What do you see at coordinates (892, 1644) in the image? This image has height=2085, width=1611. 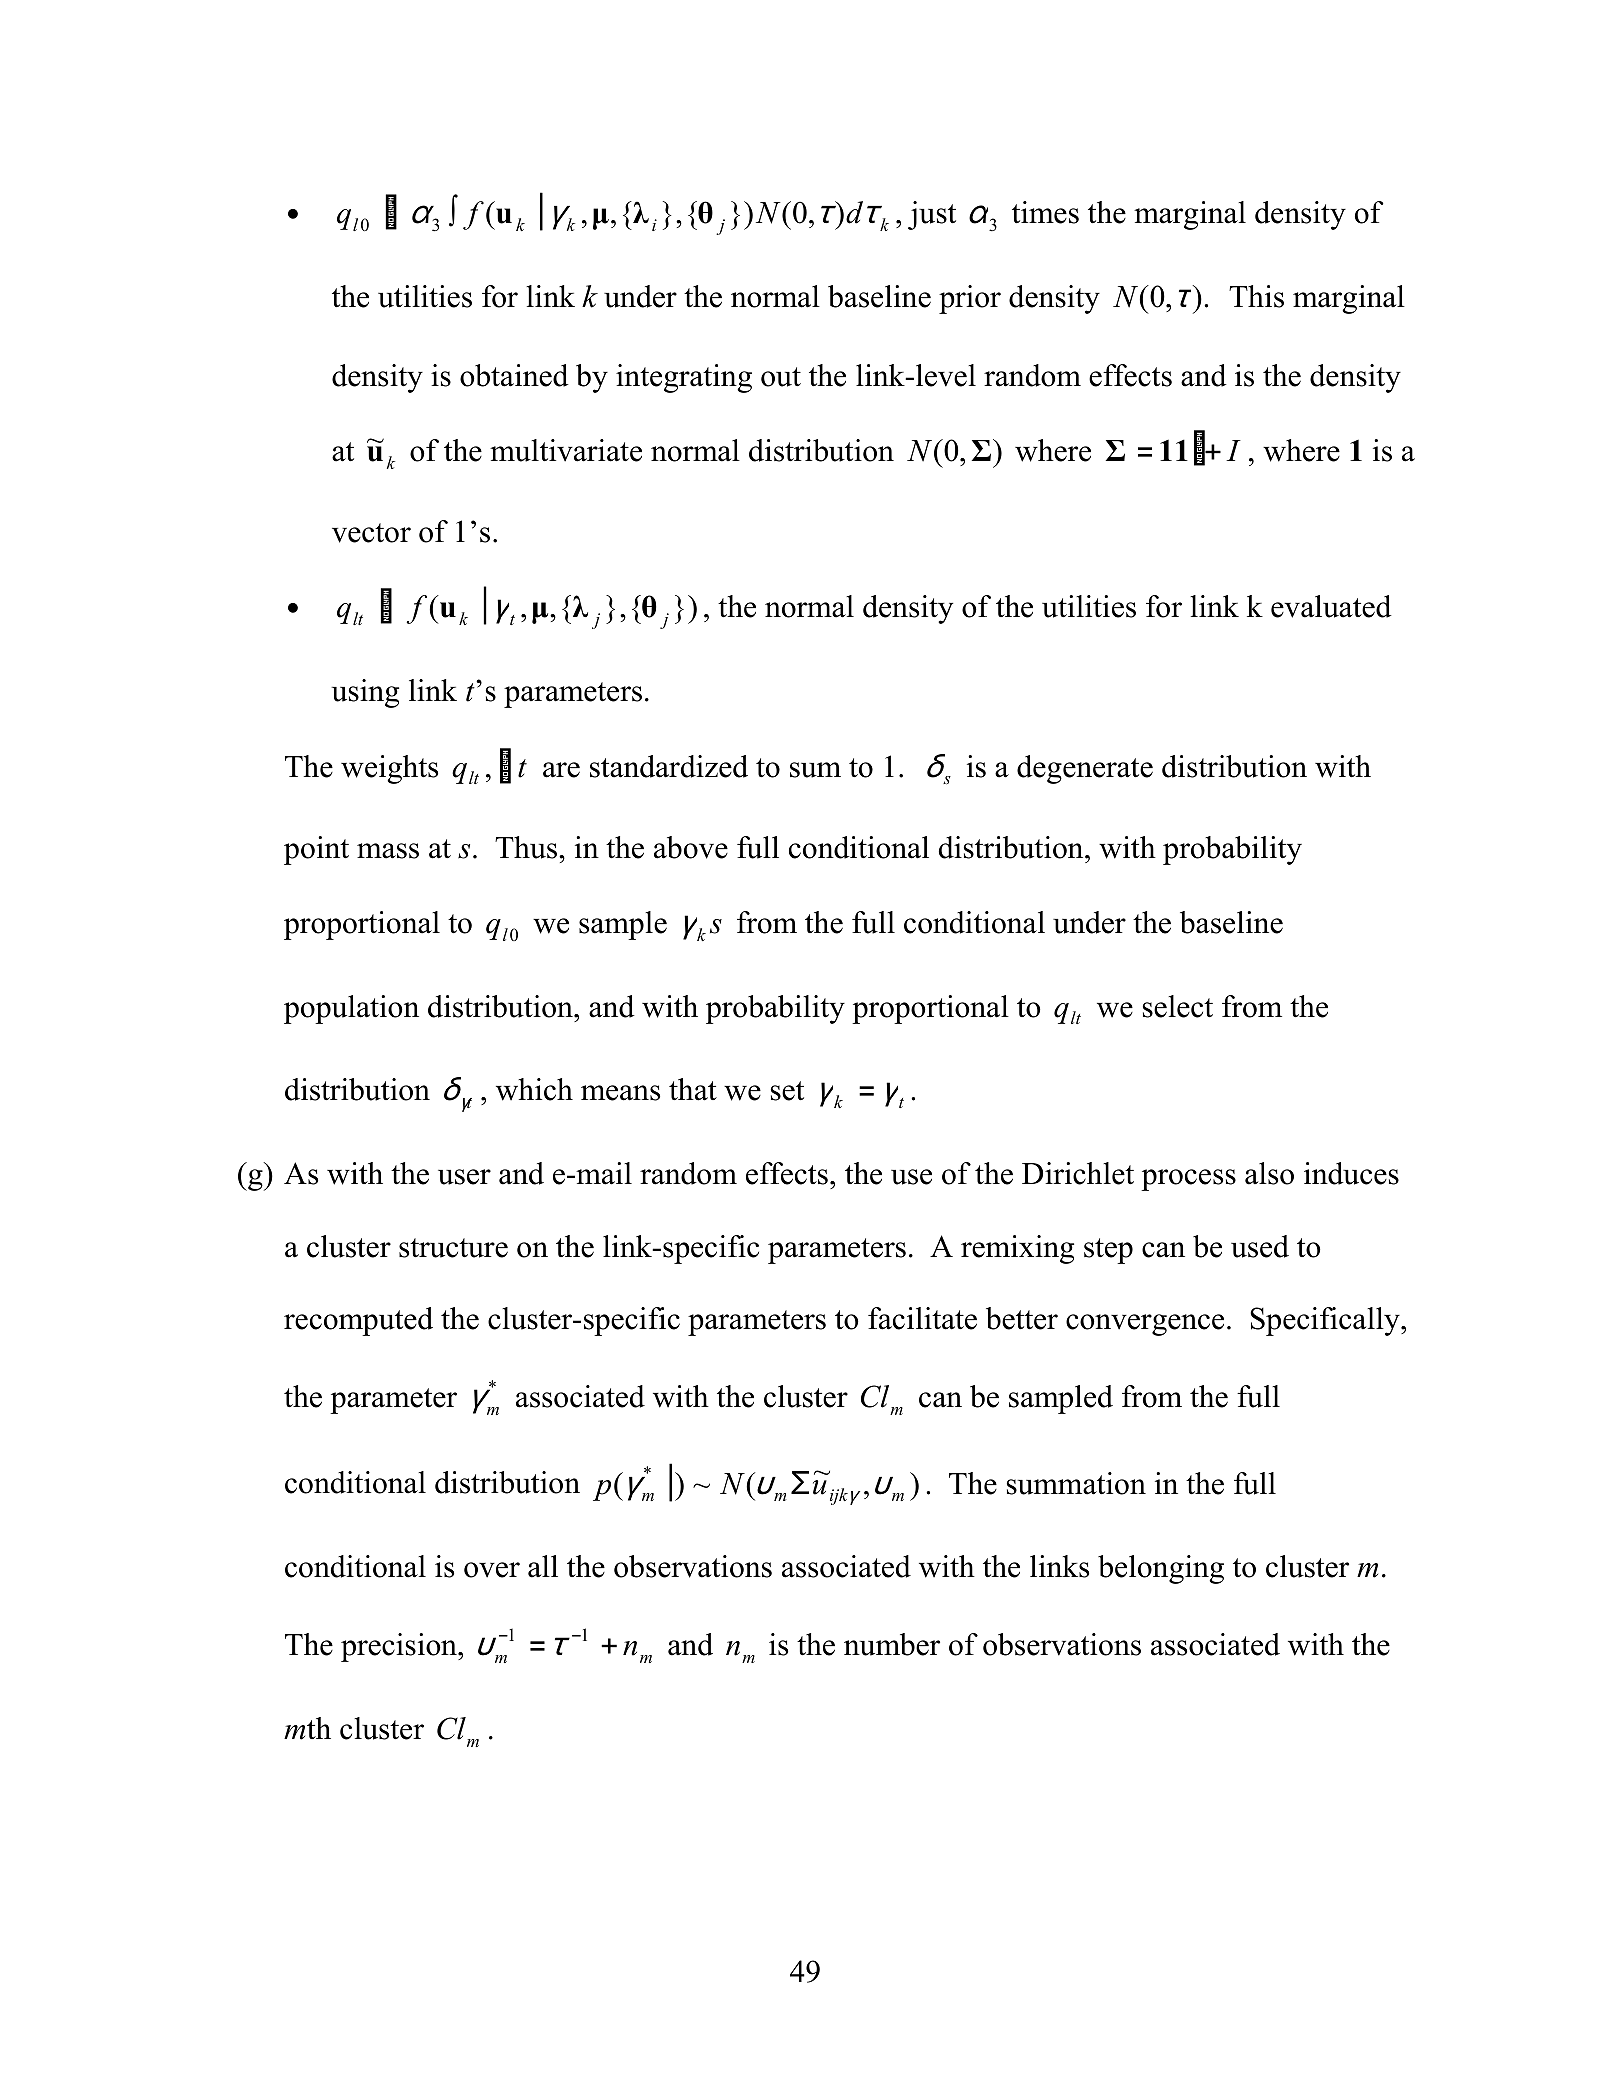 I see `number` at bounding box center [892, 1644].
